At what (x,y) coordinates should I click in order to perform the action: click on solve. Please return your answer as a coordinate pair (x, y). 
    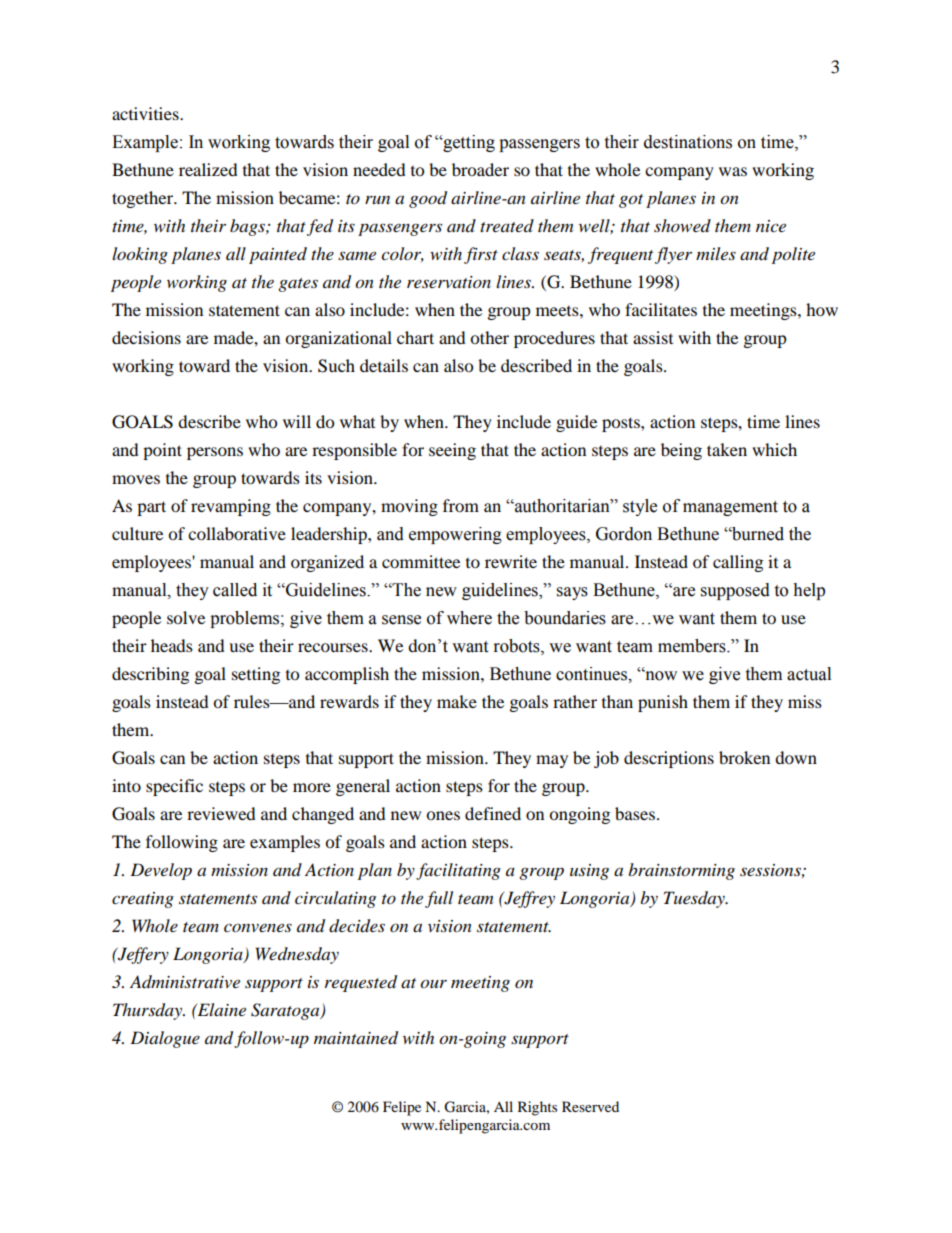
    Looking at the image, I should click on (186, 617).
